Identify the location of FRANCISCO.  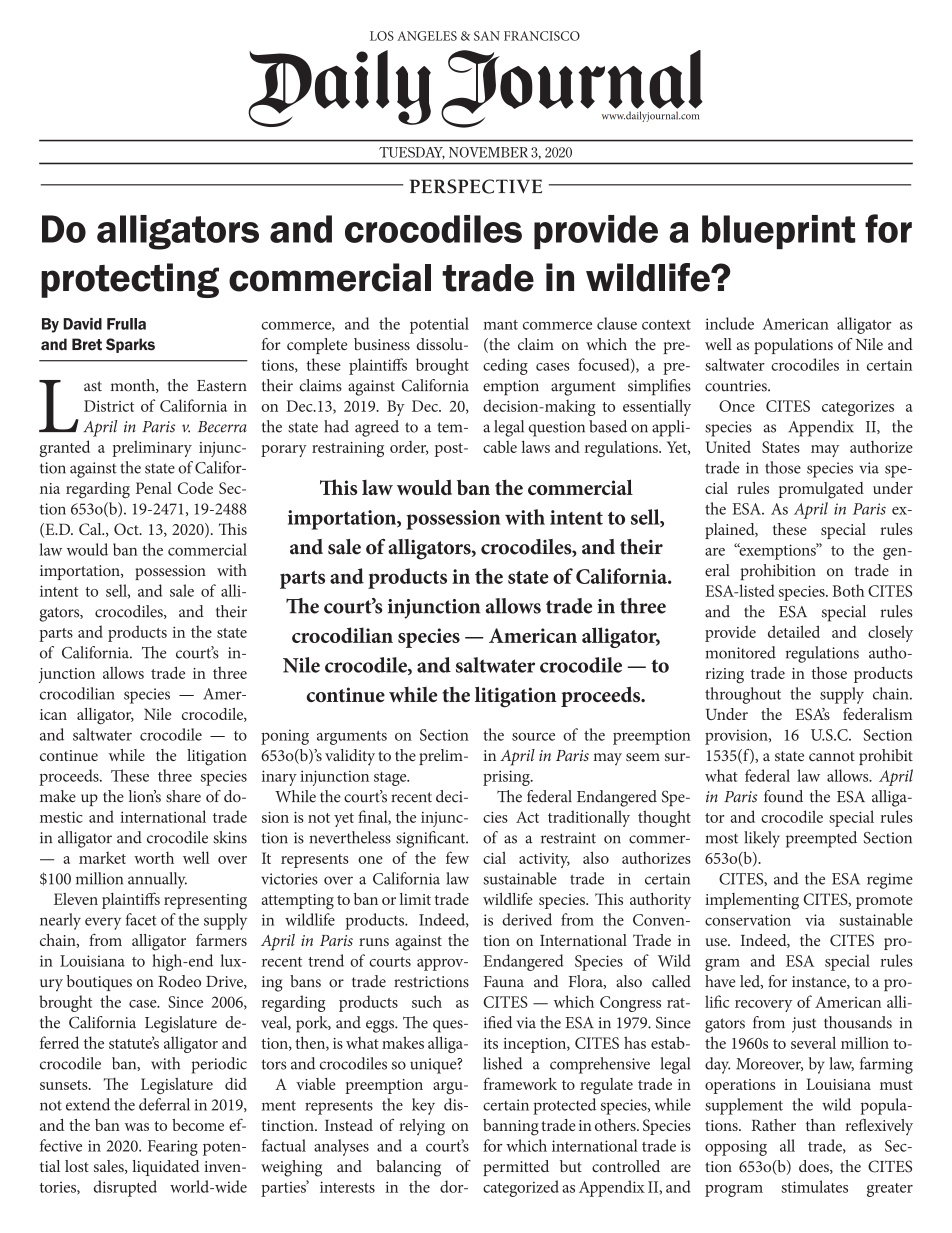
(542, 36).
